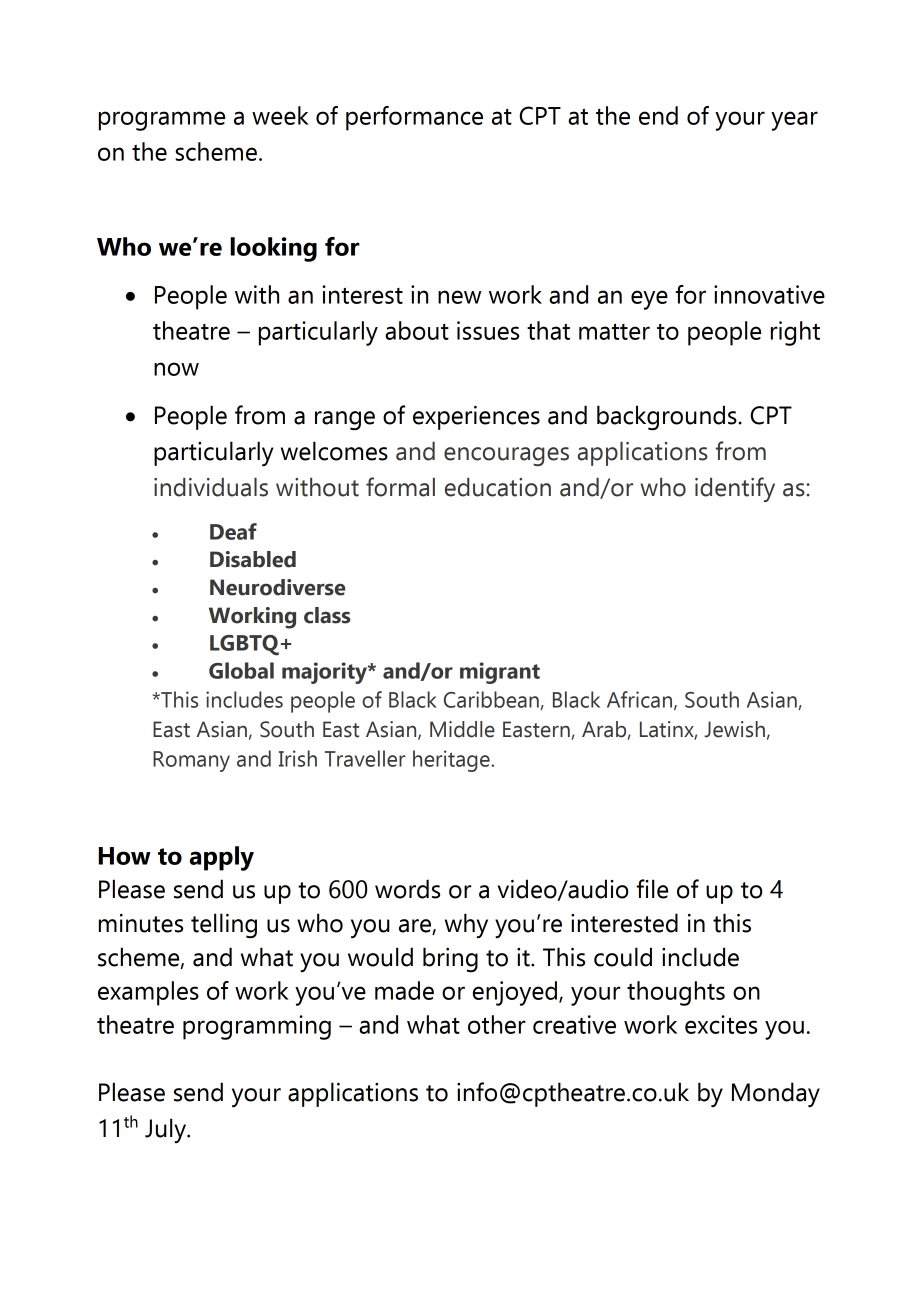 The width and height of the screenshot is (924, 1308). What do you see at coordinates (167, 1130) in the screenshot?
I see `July` at bounding box center [167, 1130].
